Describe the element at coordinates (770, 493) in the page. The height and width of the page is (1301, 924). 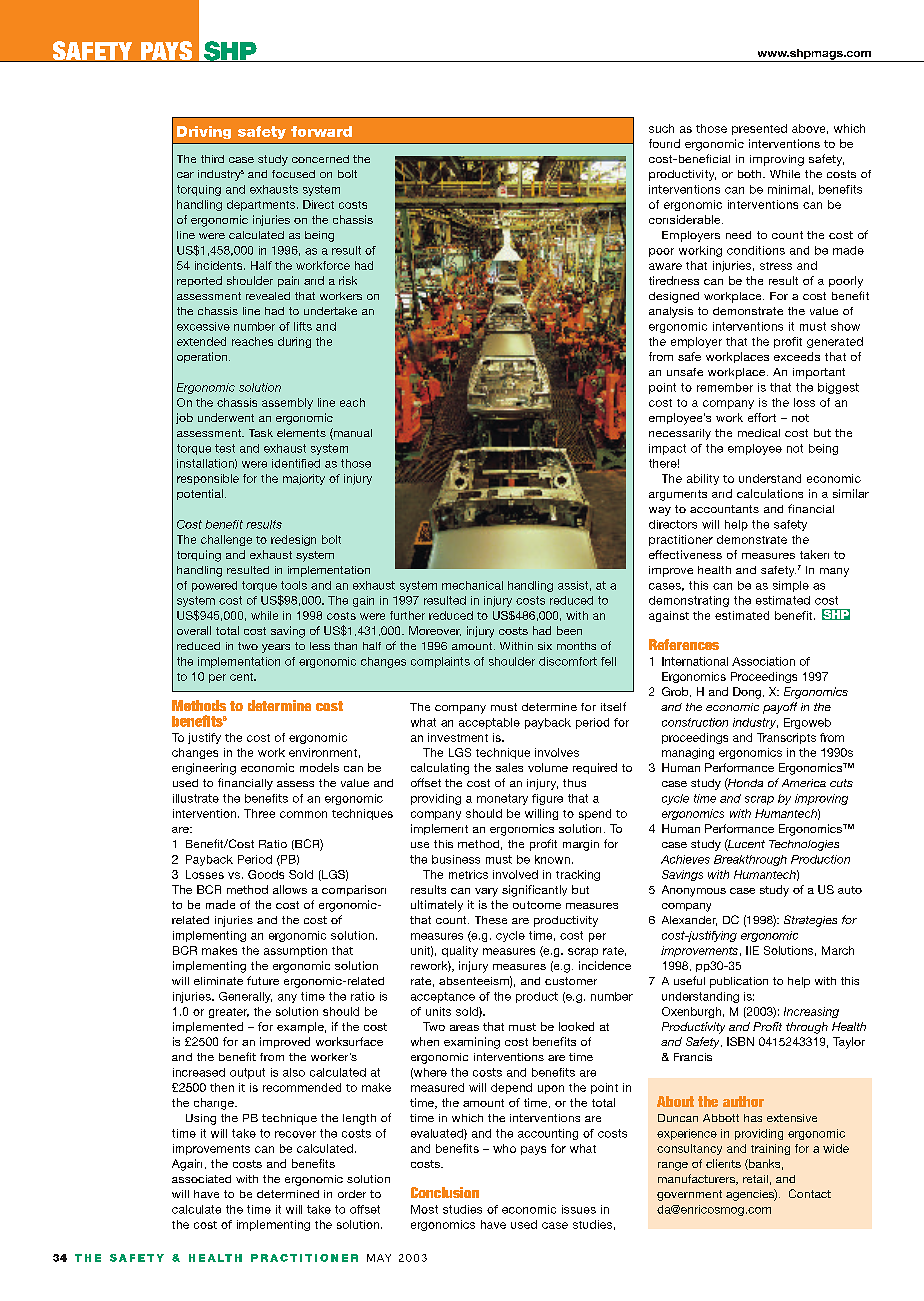
I see `calculations` at that location.
